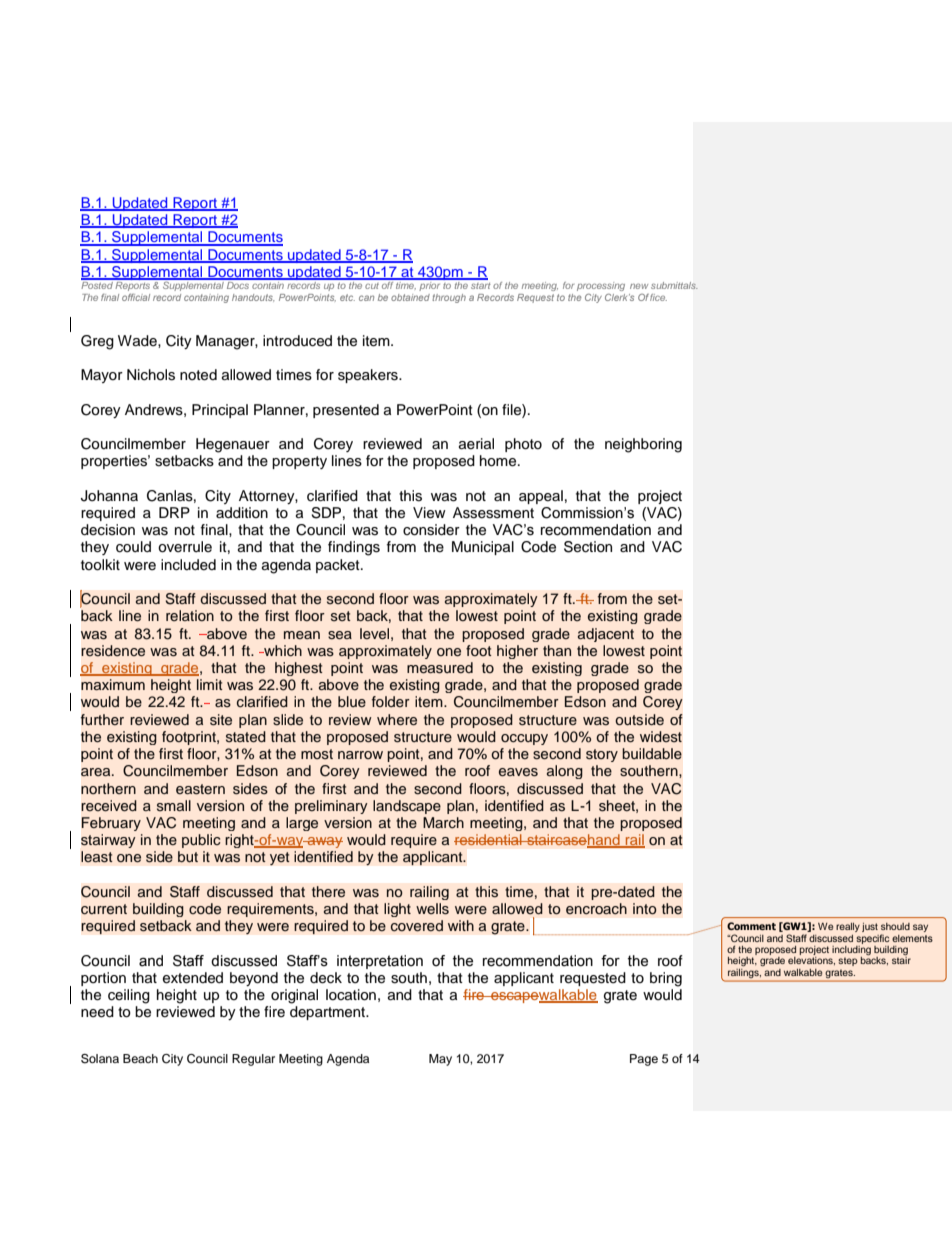  I want to click on limit, so click(210, 684).
